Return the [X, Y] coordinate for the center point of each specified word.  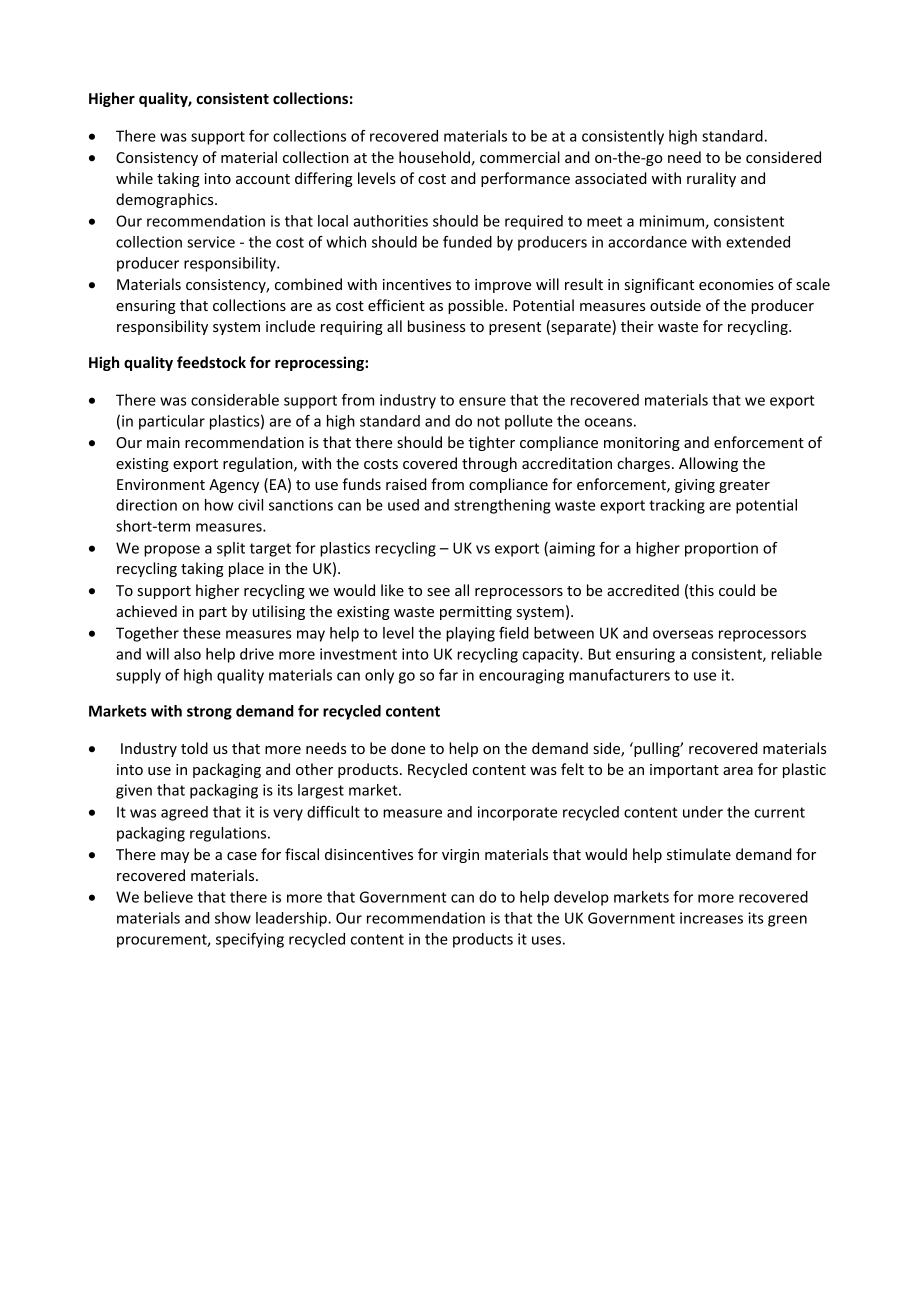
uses [546, 940]
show [233, 918]
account [263, 179]
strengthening [502, 506]
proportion [721, 549]
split [231, 549]
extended [758, 242]
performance [525, 179]
